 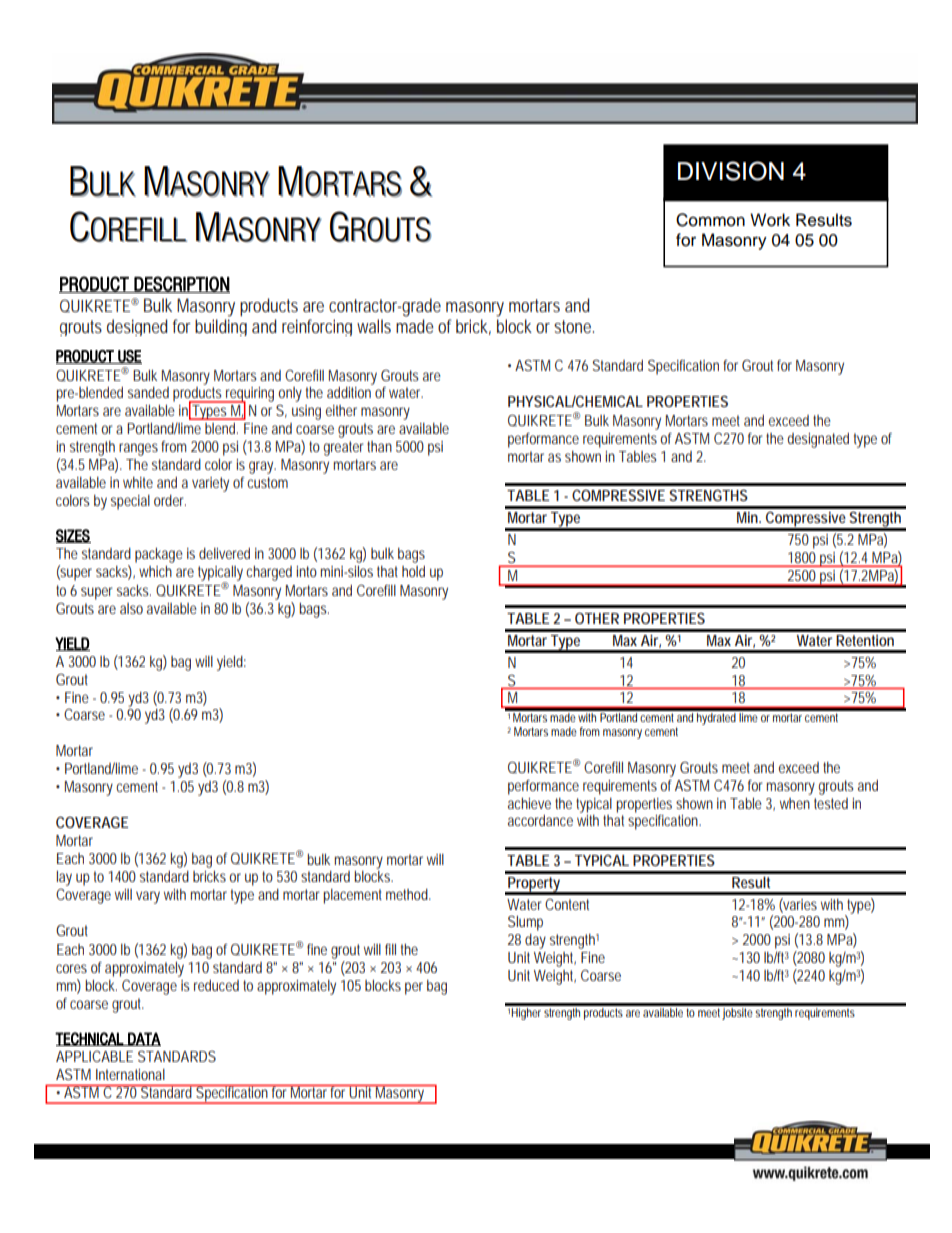 What do you see at coordinates (131, 608) in the screenshot?
I see `also` at bounding box center [131, 608].
